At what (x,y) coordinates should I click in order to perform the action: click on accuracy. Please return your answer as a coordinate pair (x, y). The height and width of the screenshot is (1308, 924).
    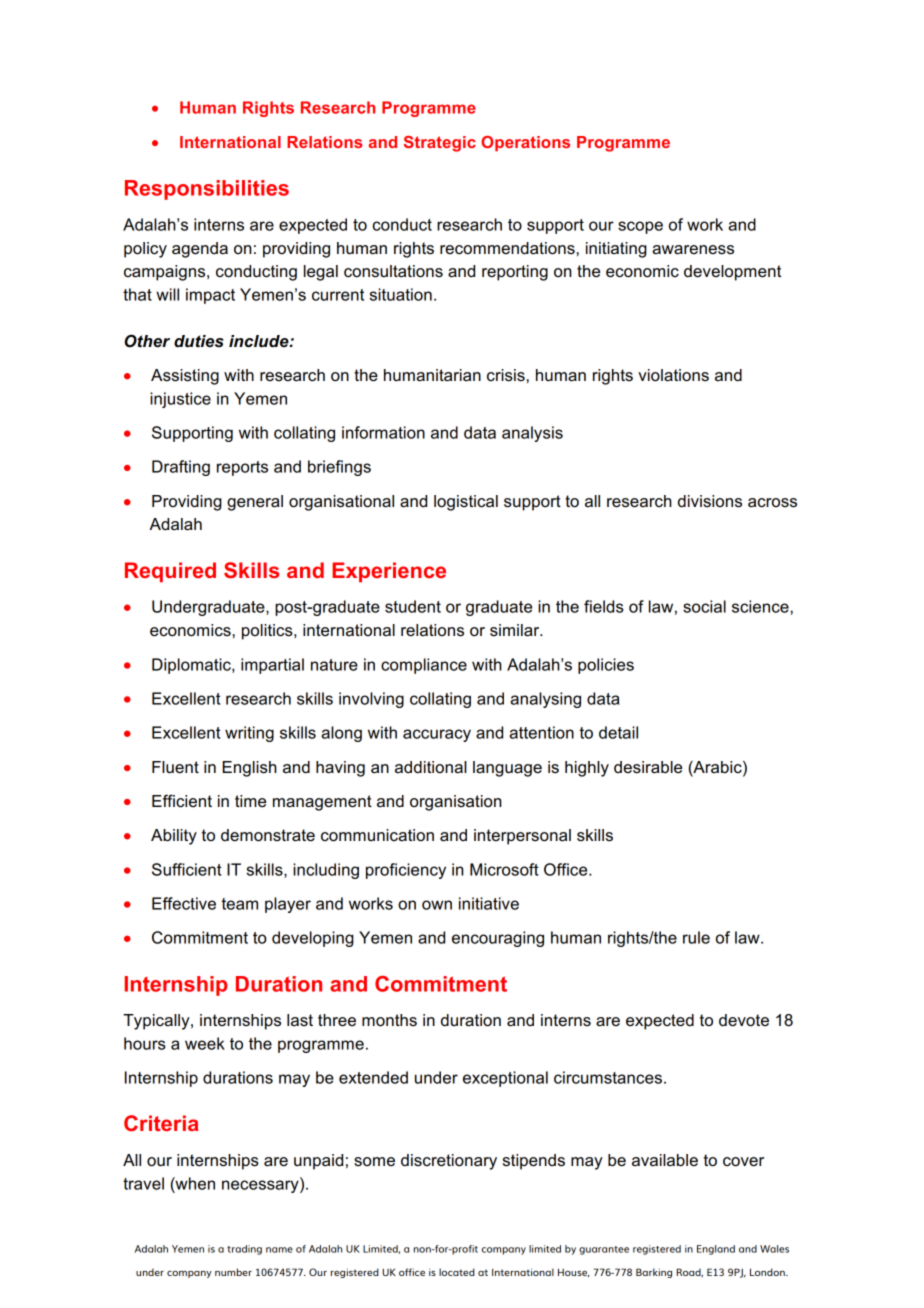
    Looking at the image, I should click on (437, 735).
